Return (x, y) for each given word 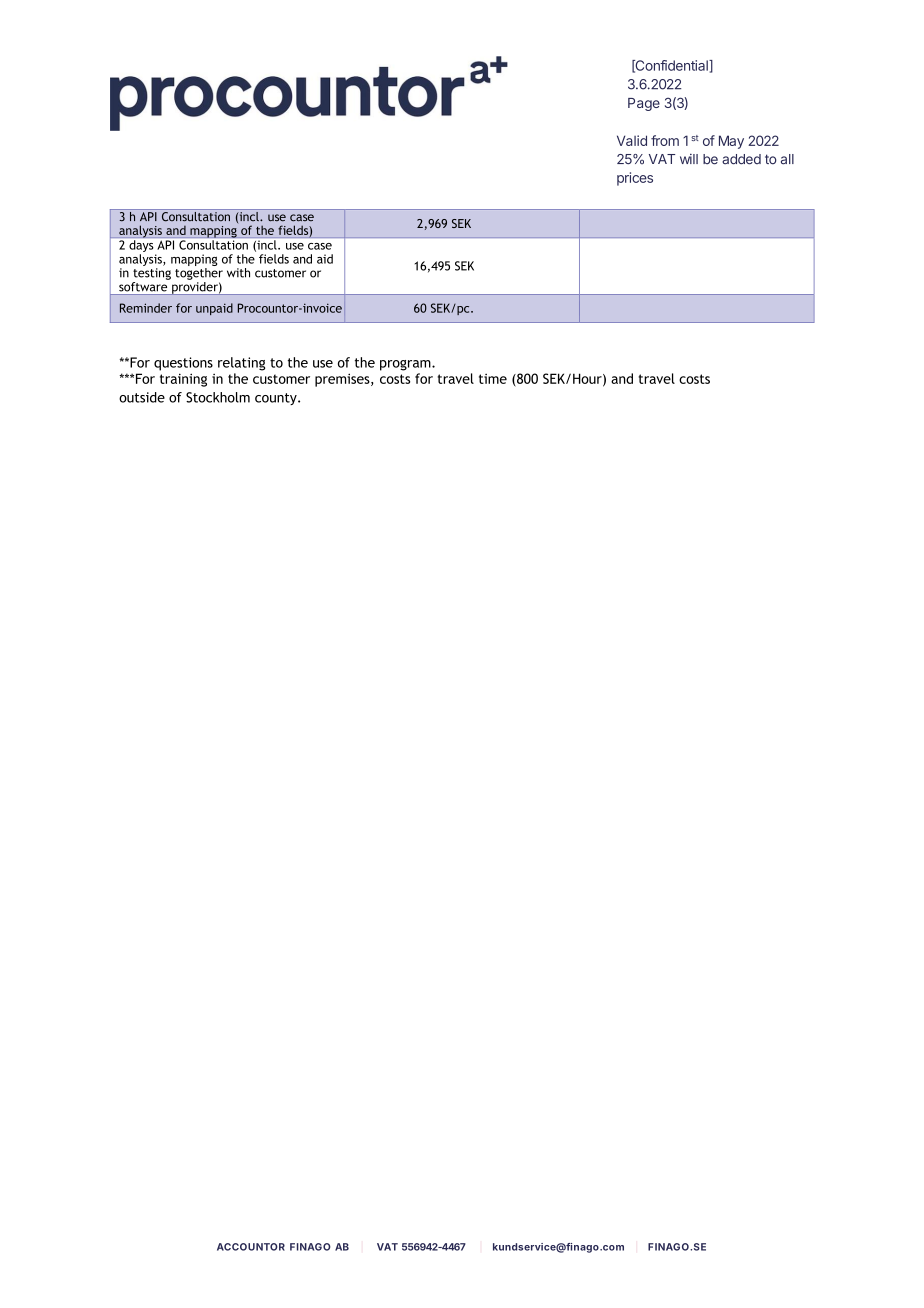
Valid (632, 140)
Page (644, 104)
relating (241, 364)
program (406, 365)
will (689, 159)
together (199, 274)
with (238, 273)
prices (635, 179)
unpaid (214, 309)
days (141, 246)
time (493, 379)
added (741, 159)
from (665, 140)
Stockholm (218, 397)
